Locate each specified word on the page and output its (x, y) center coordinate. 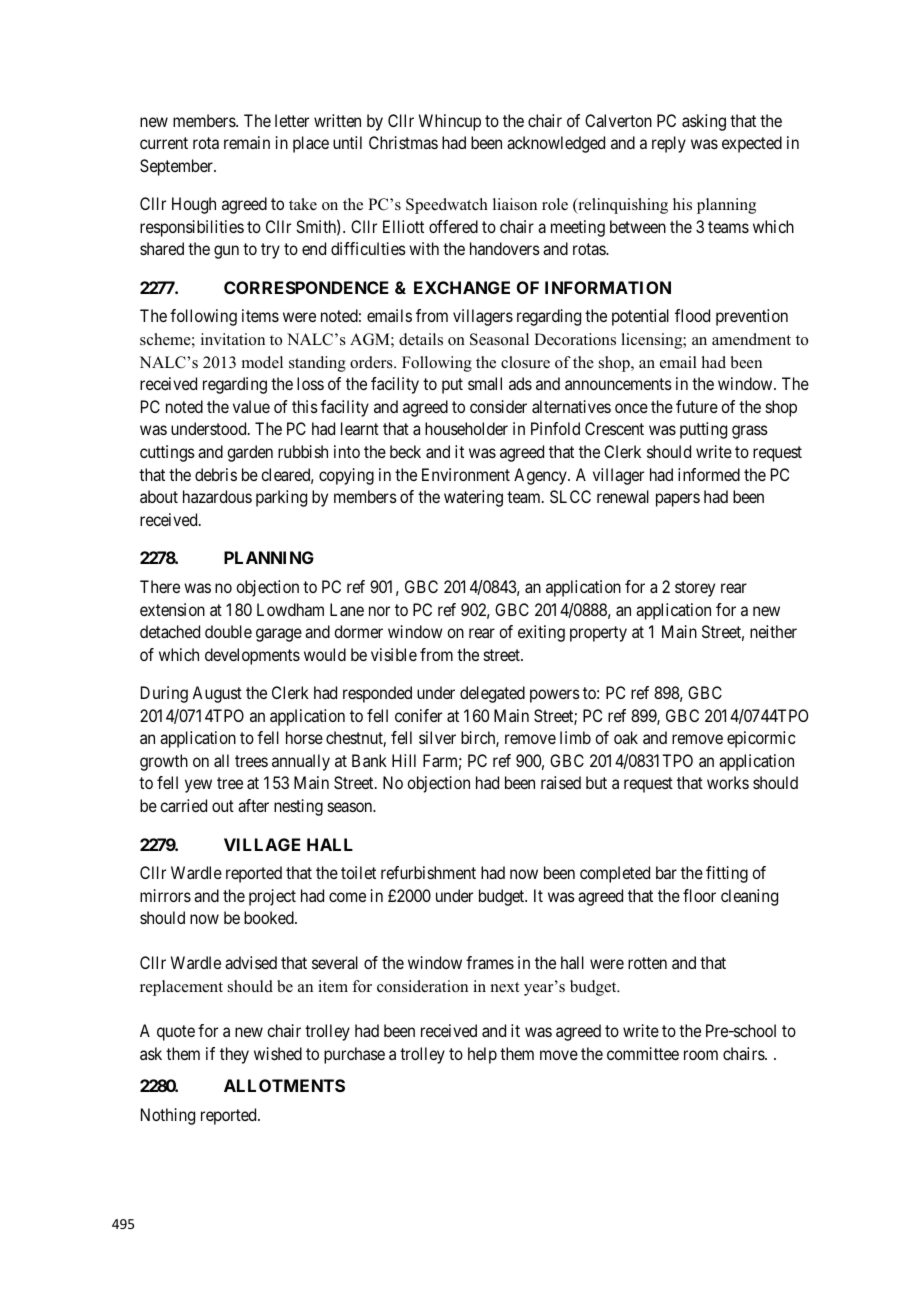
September (177, 167)
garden (250, 453)
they (234, 1055)
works (728, 782)
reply (669, 144)
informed (709, 474)
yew (198, 786)
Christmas (403, 142)
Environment (466, 474)
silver (437, 737)
